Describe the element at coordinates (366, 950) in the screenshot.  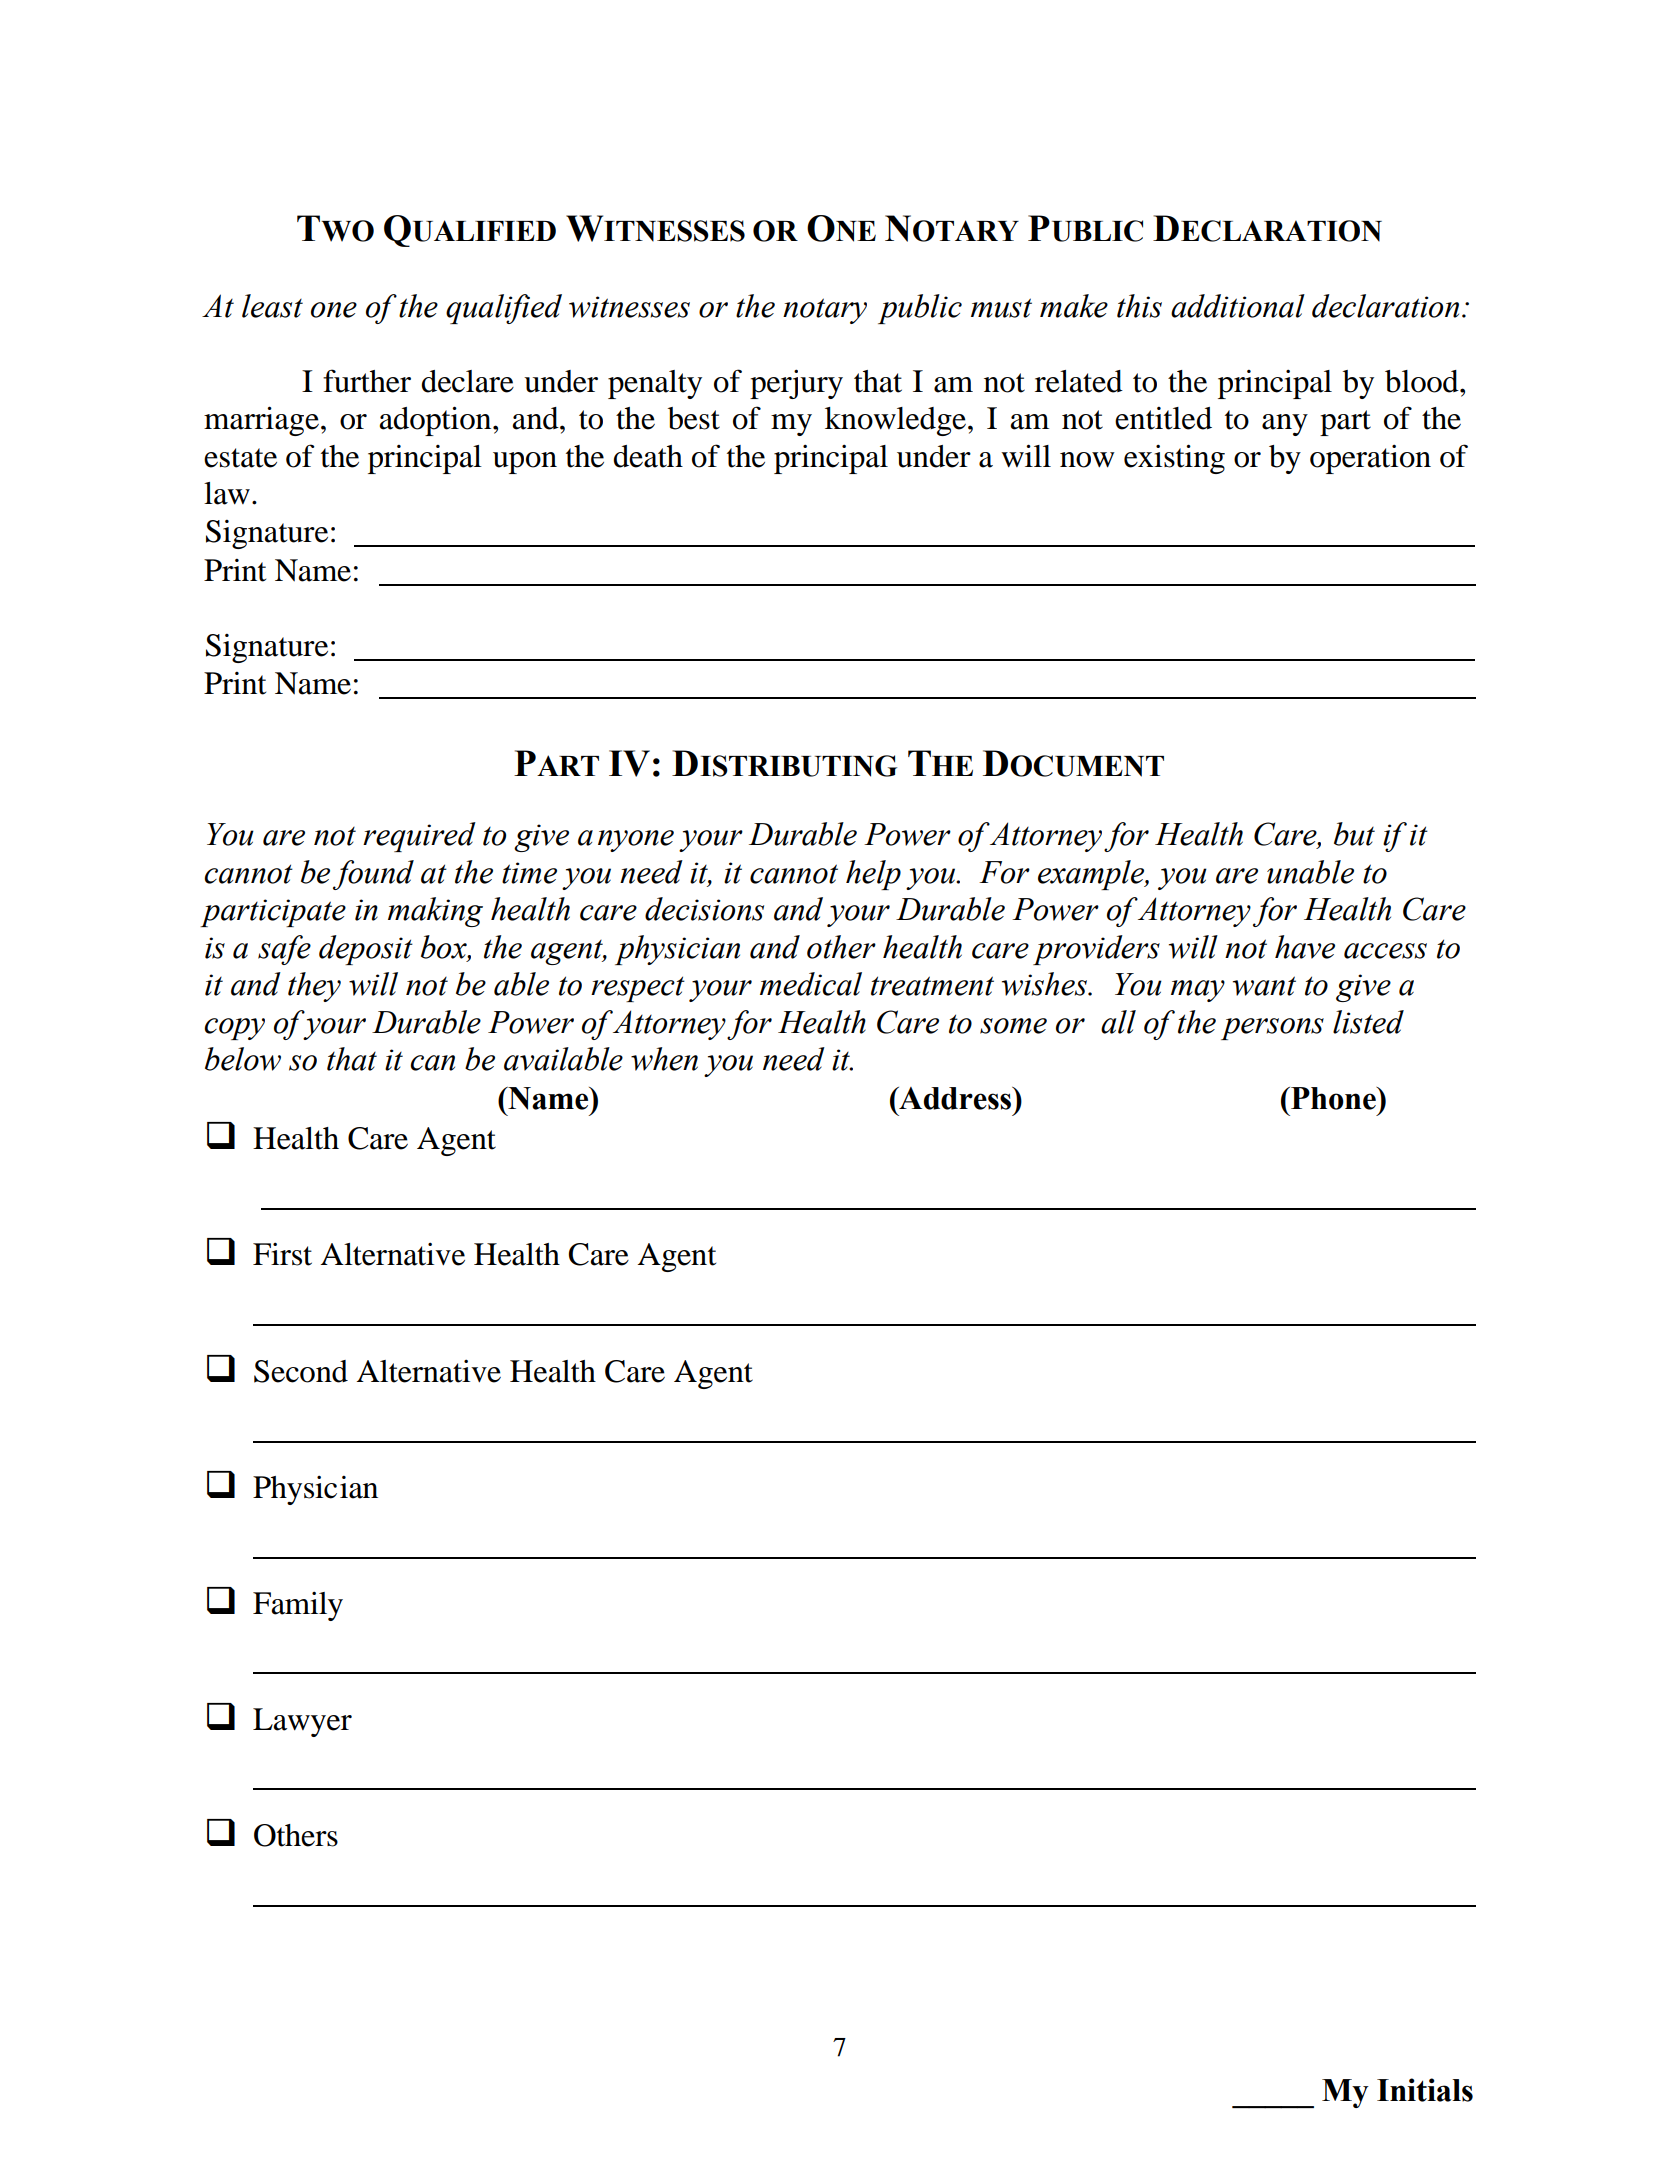
I see `deposit` at that location.
